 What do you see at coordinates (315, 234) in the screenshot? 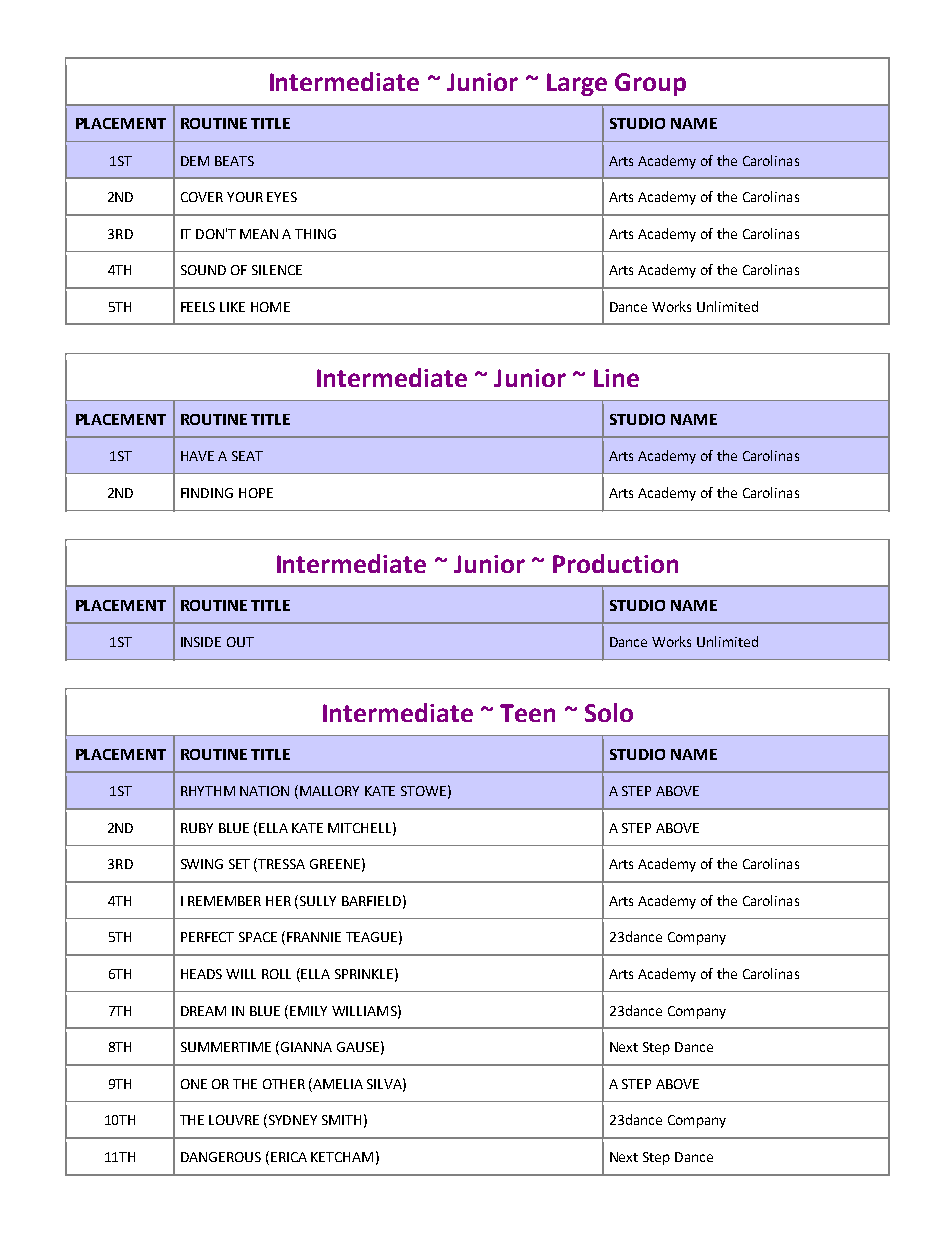
I see `THING` at bounding box center [315, 234].
